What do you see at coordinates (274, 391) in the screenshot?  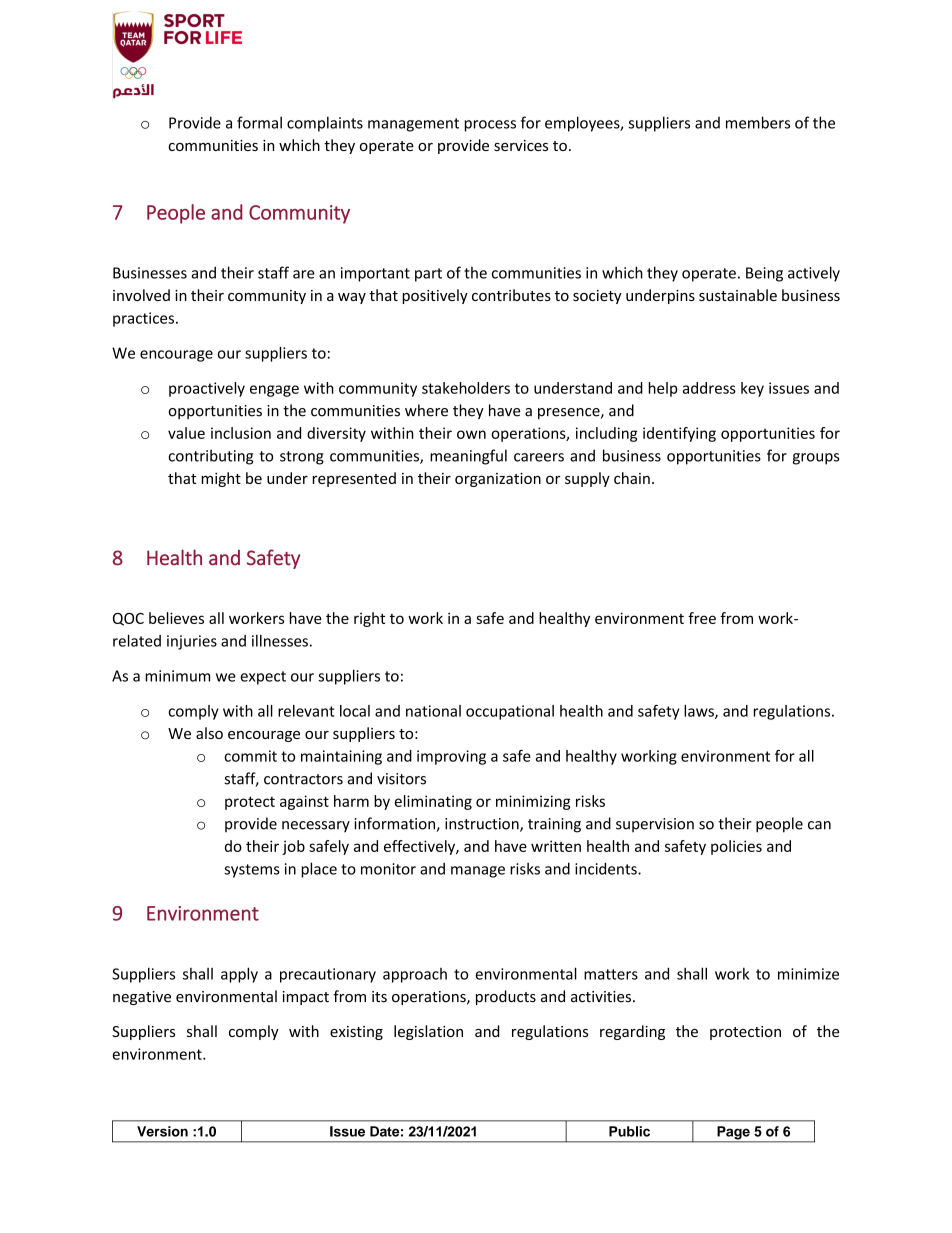 I see `engage` at bounding box center [274, 391].
